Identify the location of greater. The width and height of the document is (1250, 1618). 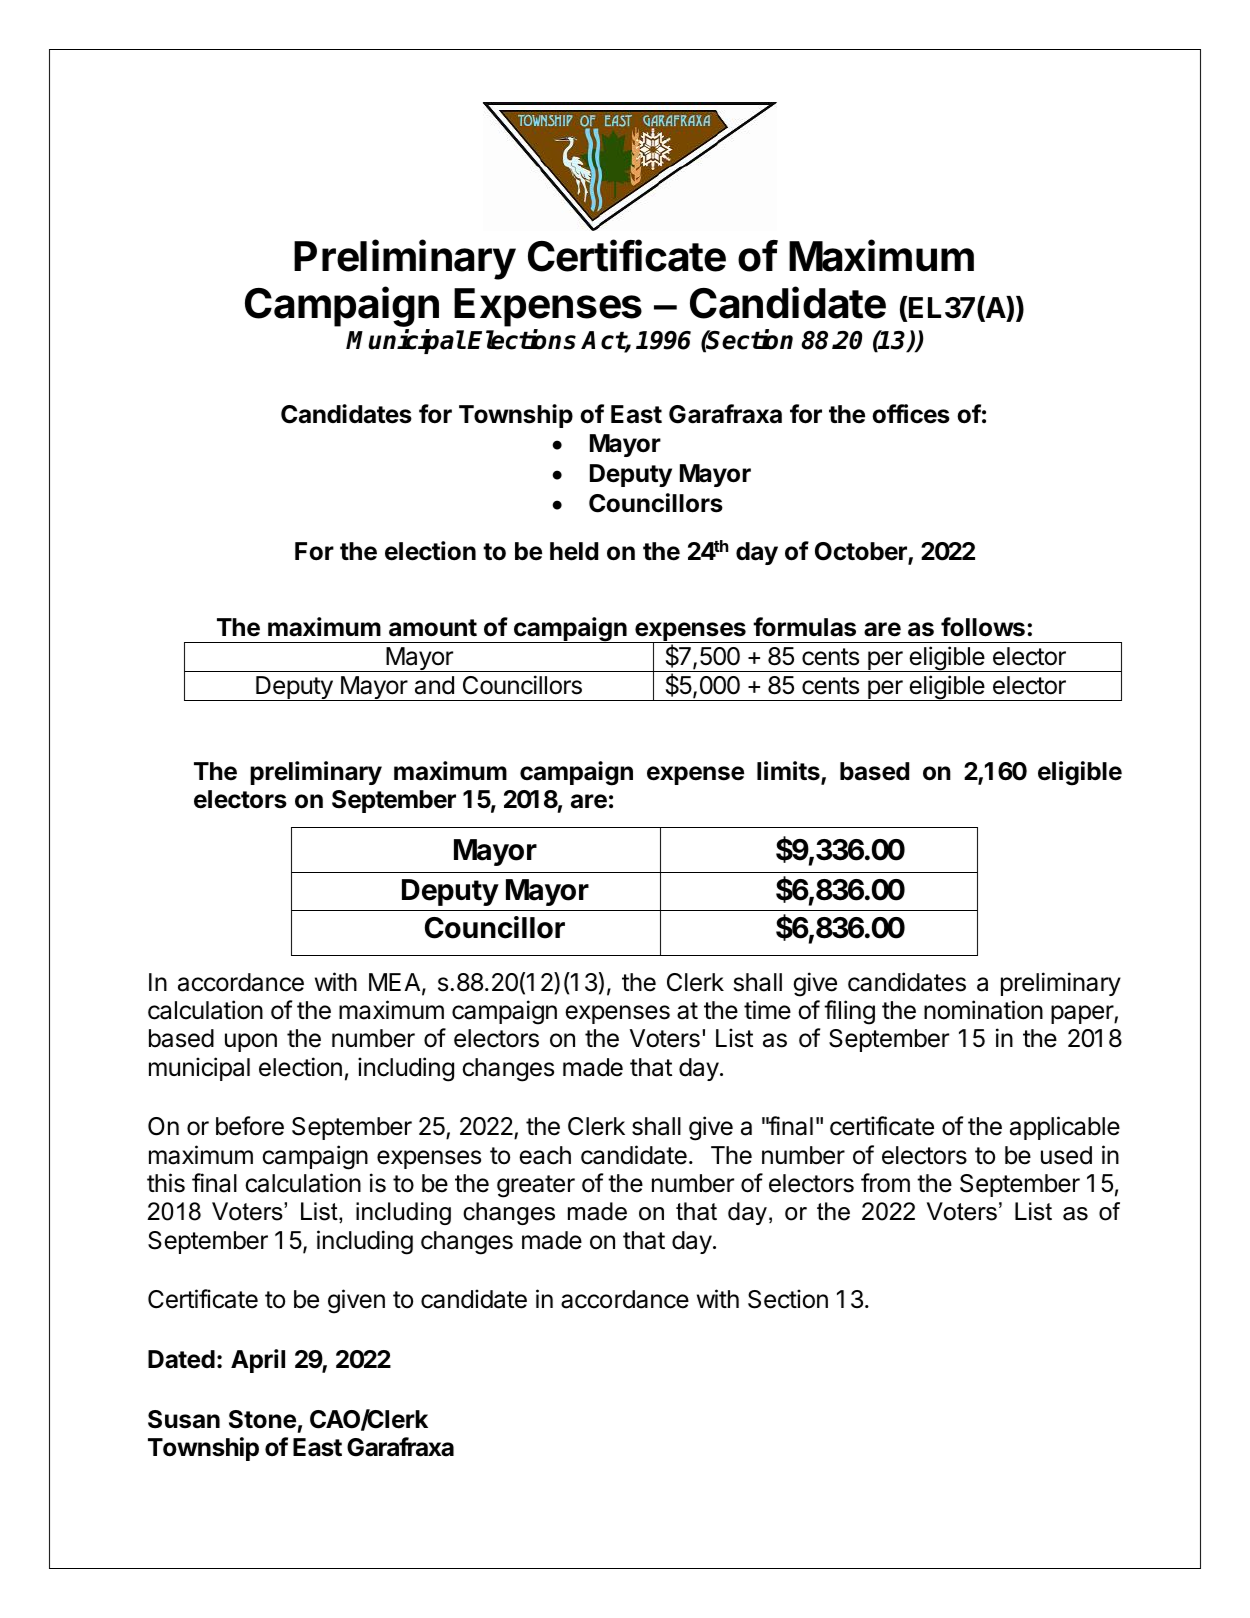
(536, 1186).
